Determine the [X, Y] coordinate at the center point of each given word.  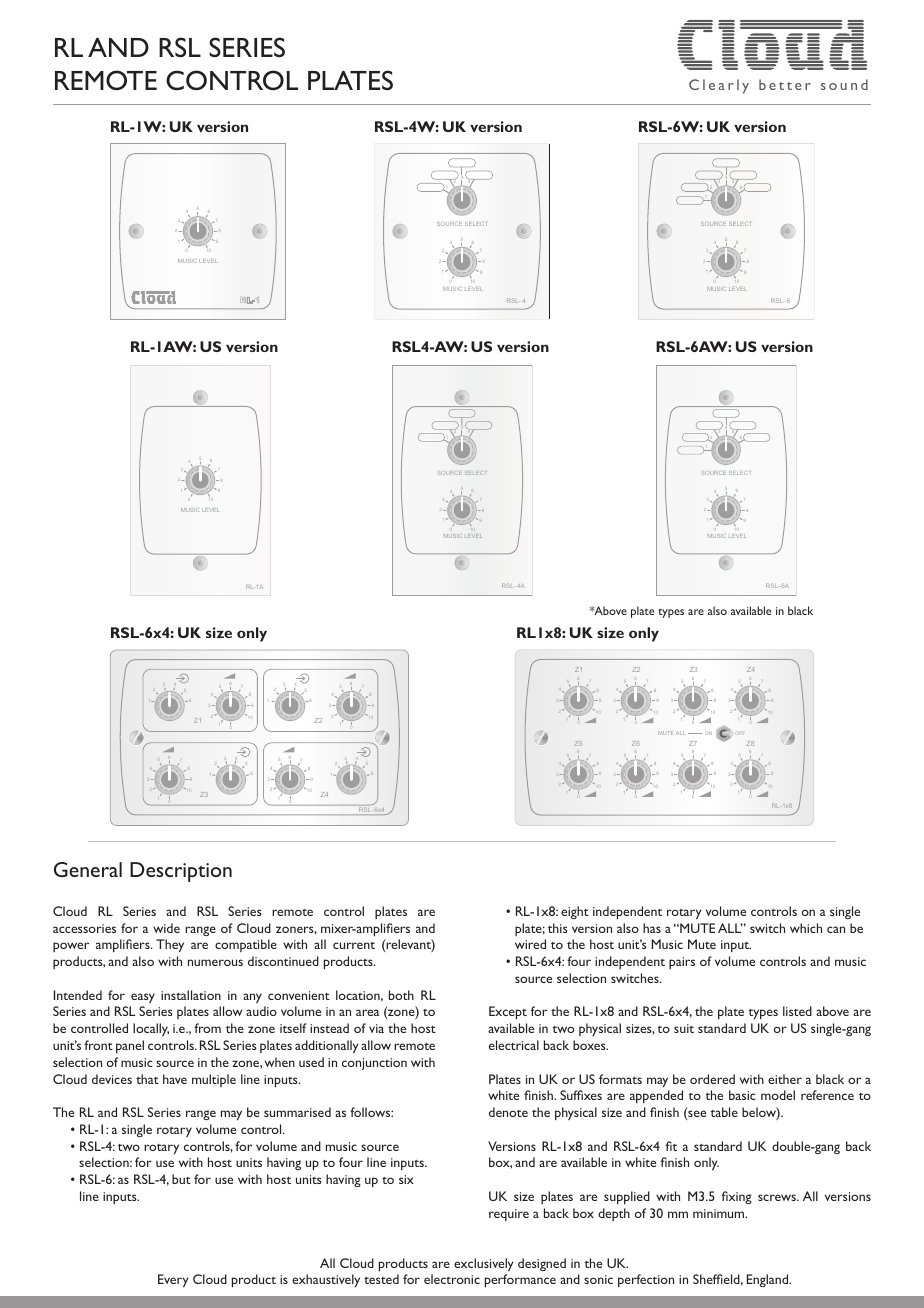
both [401, 995]
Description [181, 872]
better [785, 84]
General [88, 869]
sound [844, 84]
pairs [682, 963]
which [806, 928]
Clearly [719, 86]
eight [575, 912]
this [558, 928]
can [836, 929]
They [170, 945]
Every [173, 1280]
